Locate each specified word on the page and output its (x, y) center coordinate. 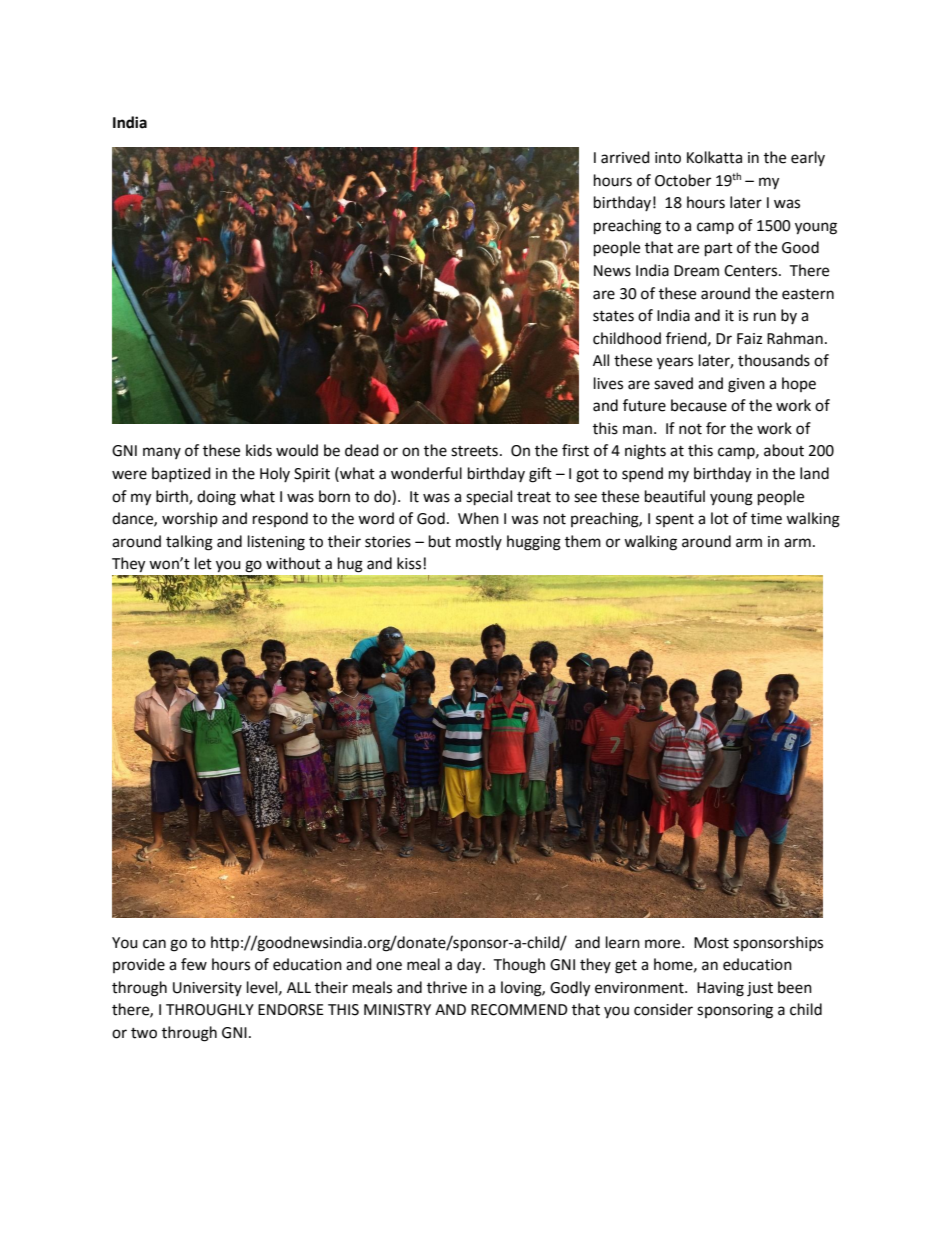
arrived (625, 157)
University (207, 989)
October (683, 180)
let (203, 563)
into (668, 158)
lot (720, 518)
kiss (409, 563)
